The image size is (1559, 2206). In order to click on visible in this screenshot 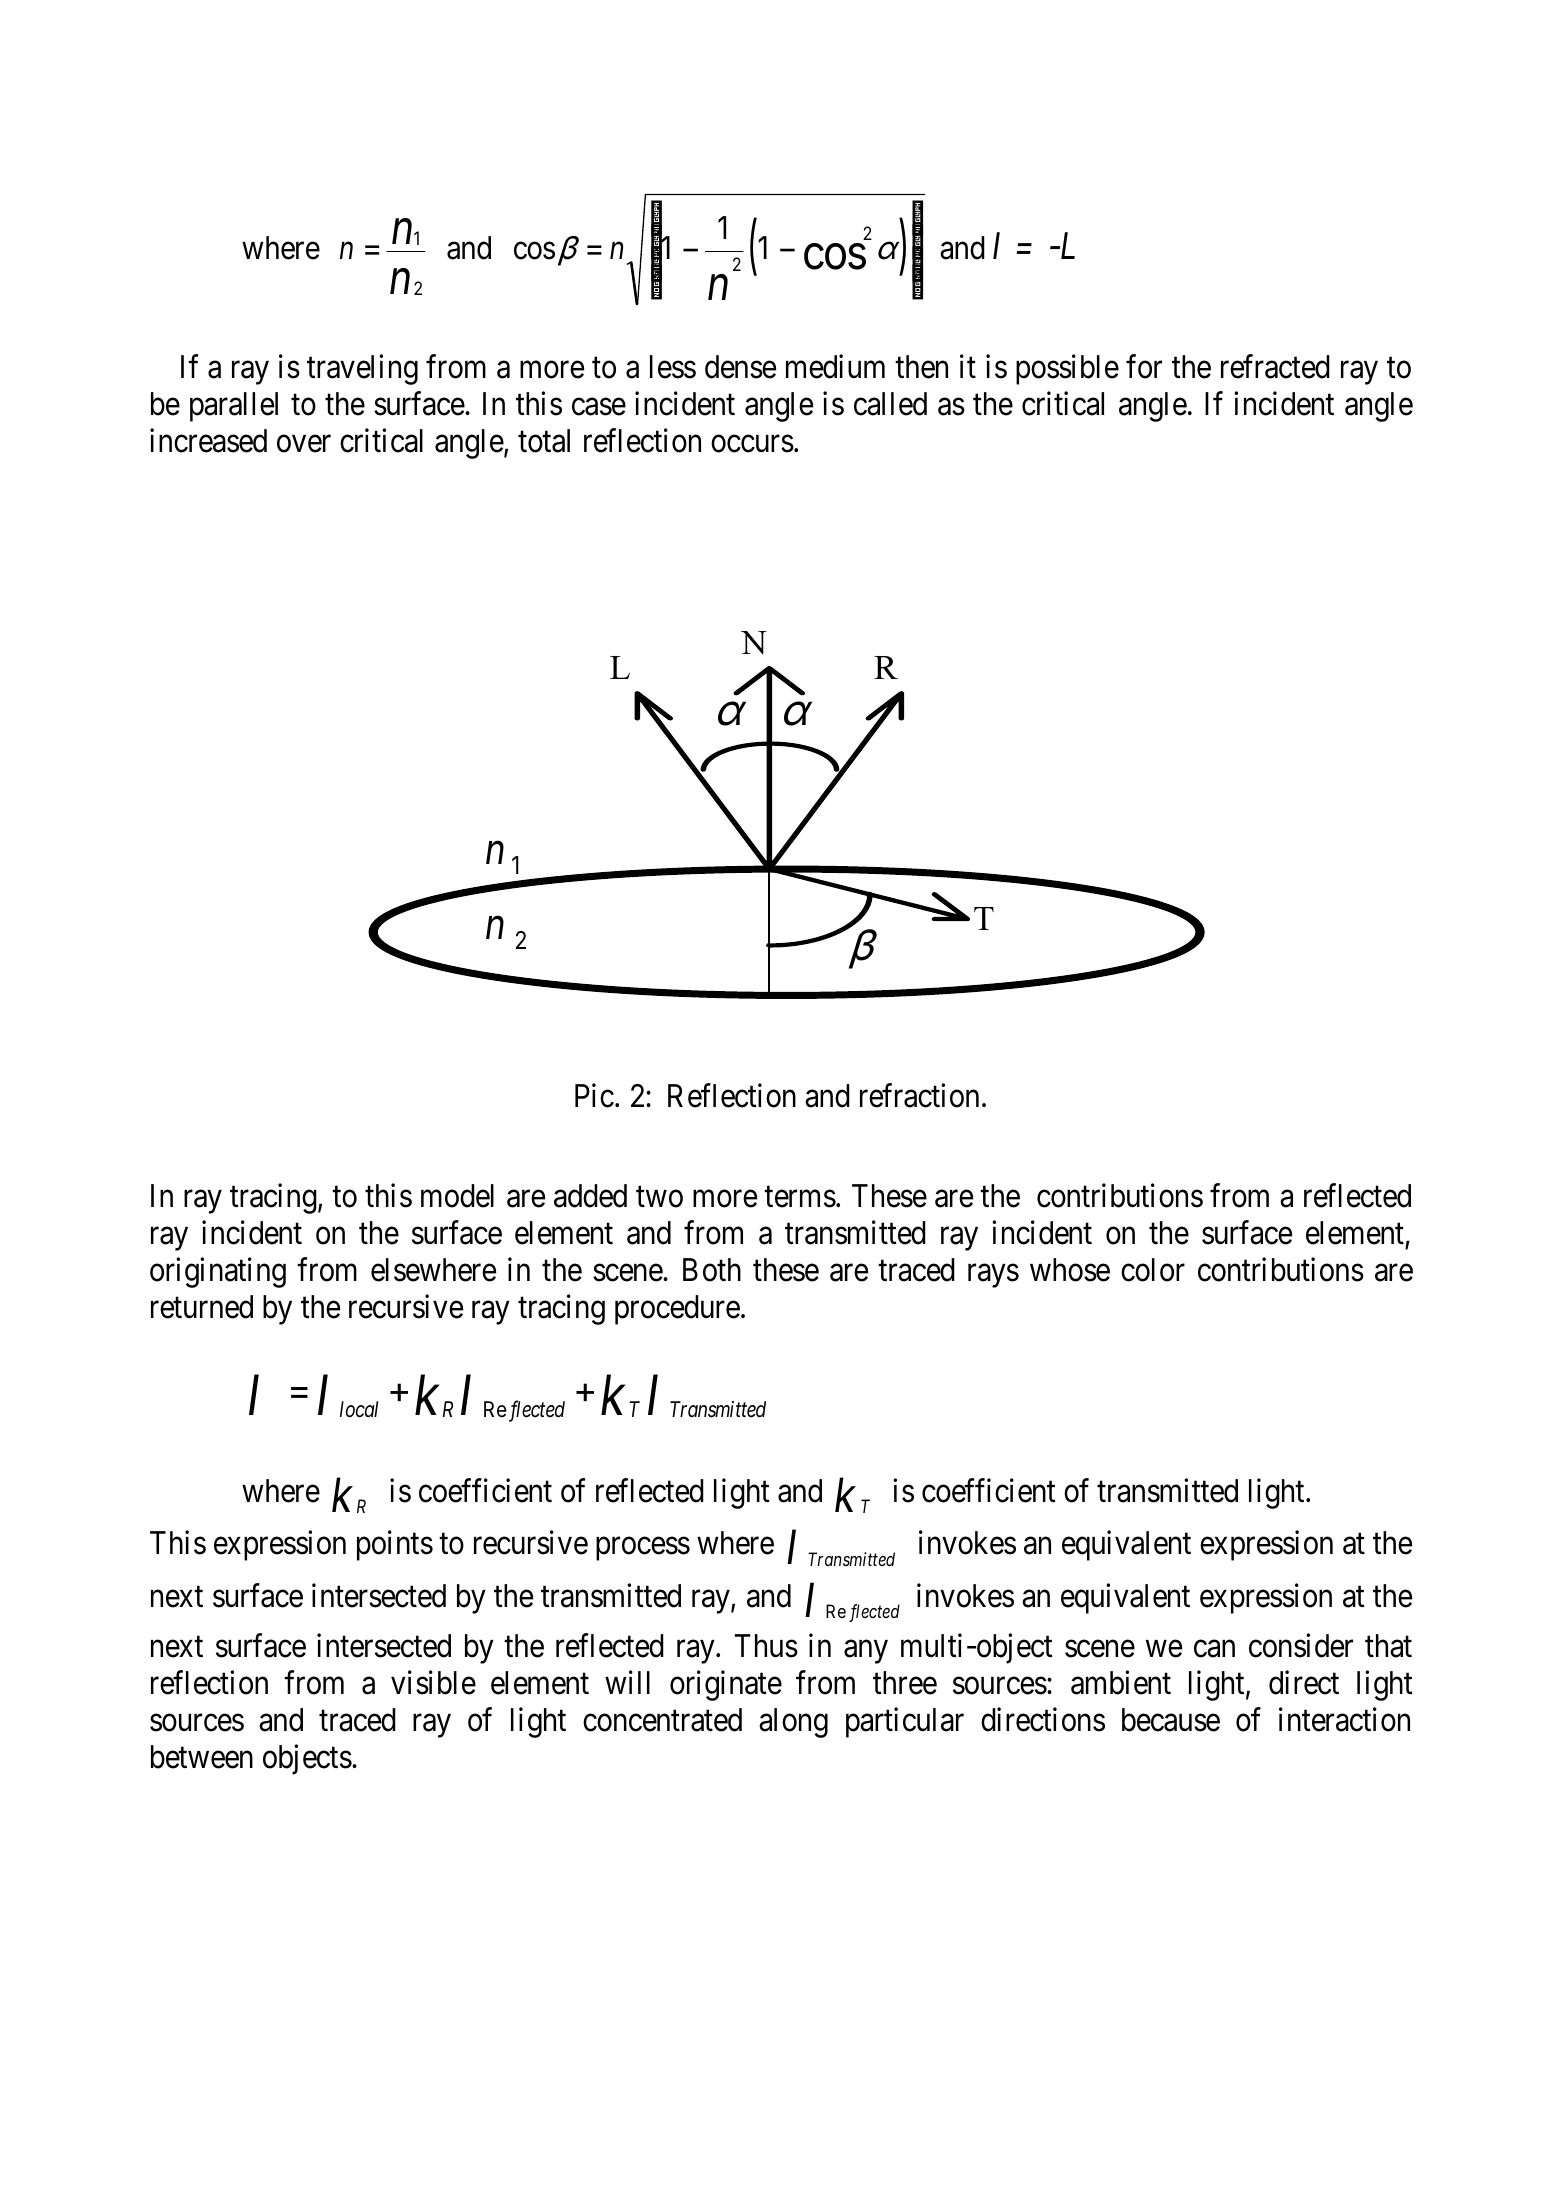, I will do `click(433, 1683)`.
